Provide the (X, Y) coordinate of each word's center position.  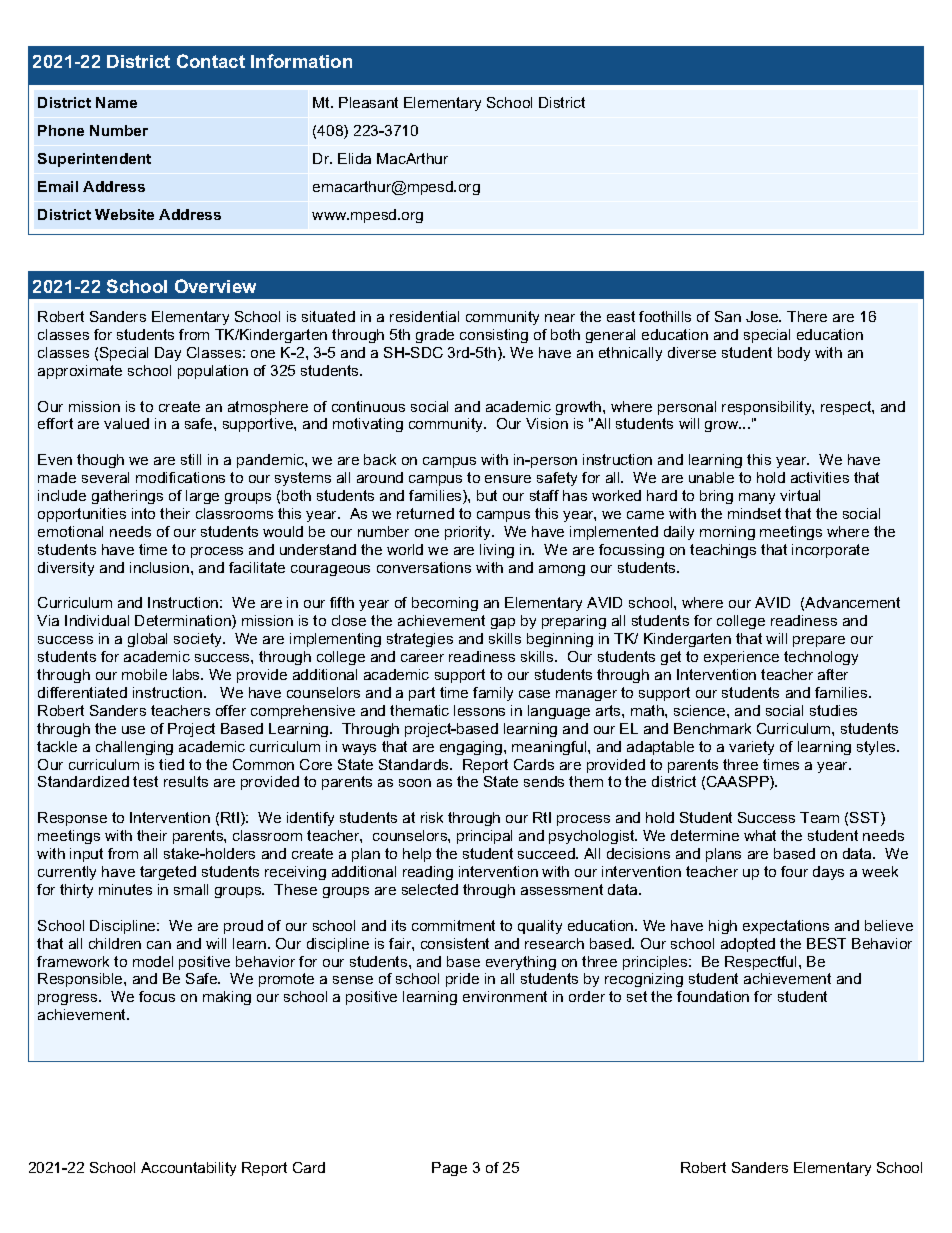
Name (116, 102)
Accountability (188, 1169)
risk (432, 817)
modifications (180, 477)
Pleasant (368, 102)
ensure (508, 479)
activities (820, 477)
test (145, 781)
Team (819, 817)
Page (449, 1169)
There (807, 316)
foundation (713, 996)
